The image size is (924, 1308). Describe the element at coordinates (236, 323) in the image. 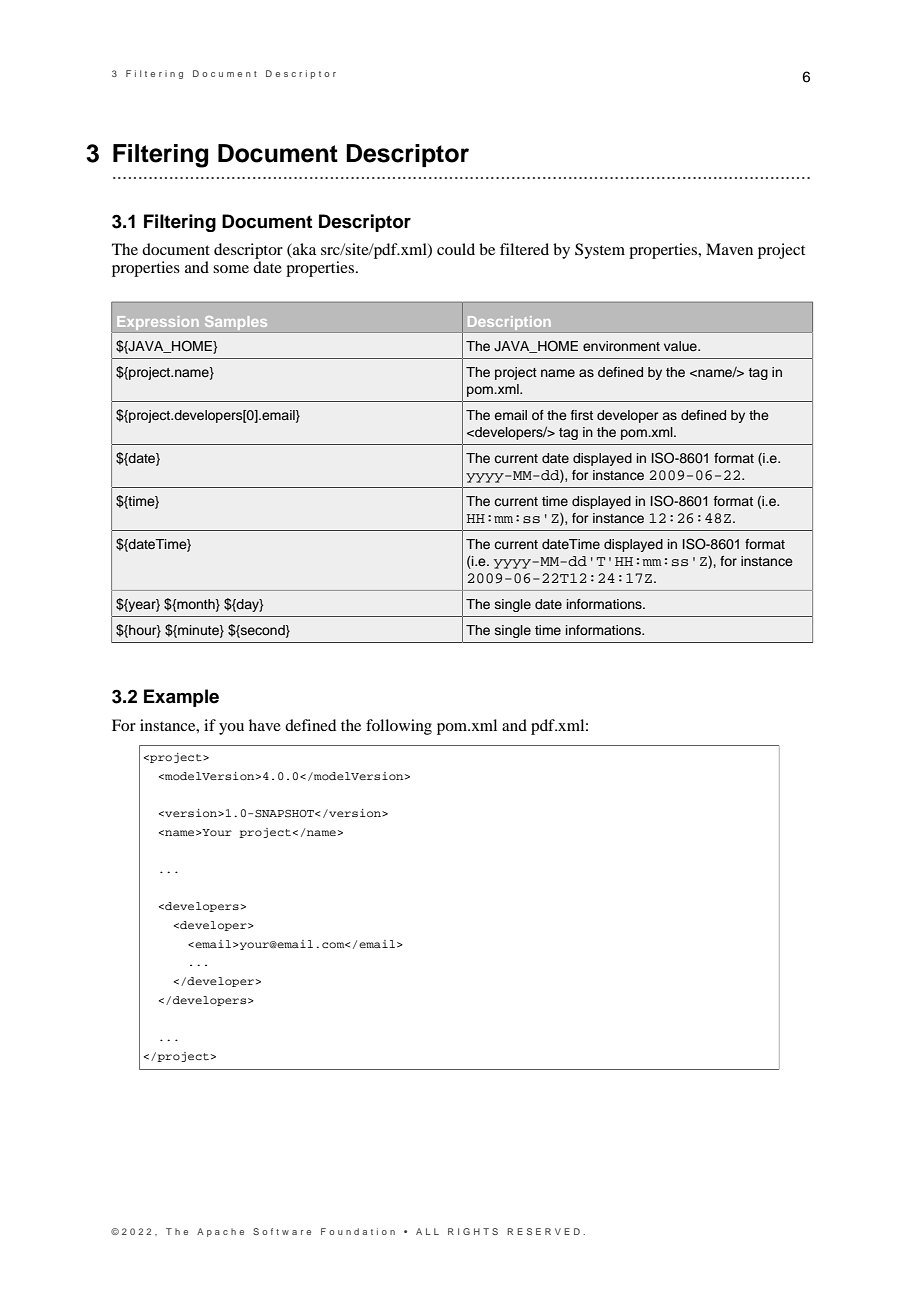

I see `Samples` at that location.
